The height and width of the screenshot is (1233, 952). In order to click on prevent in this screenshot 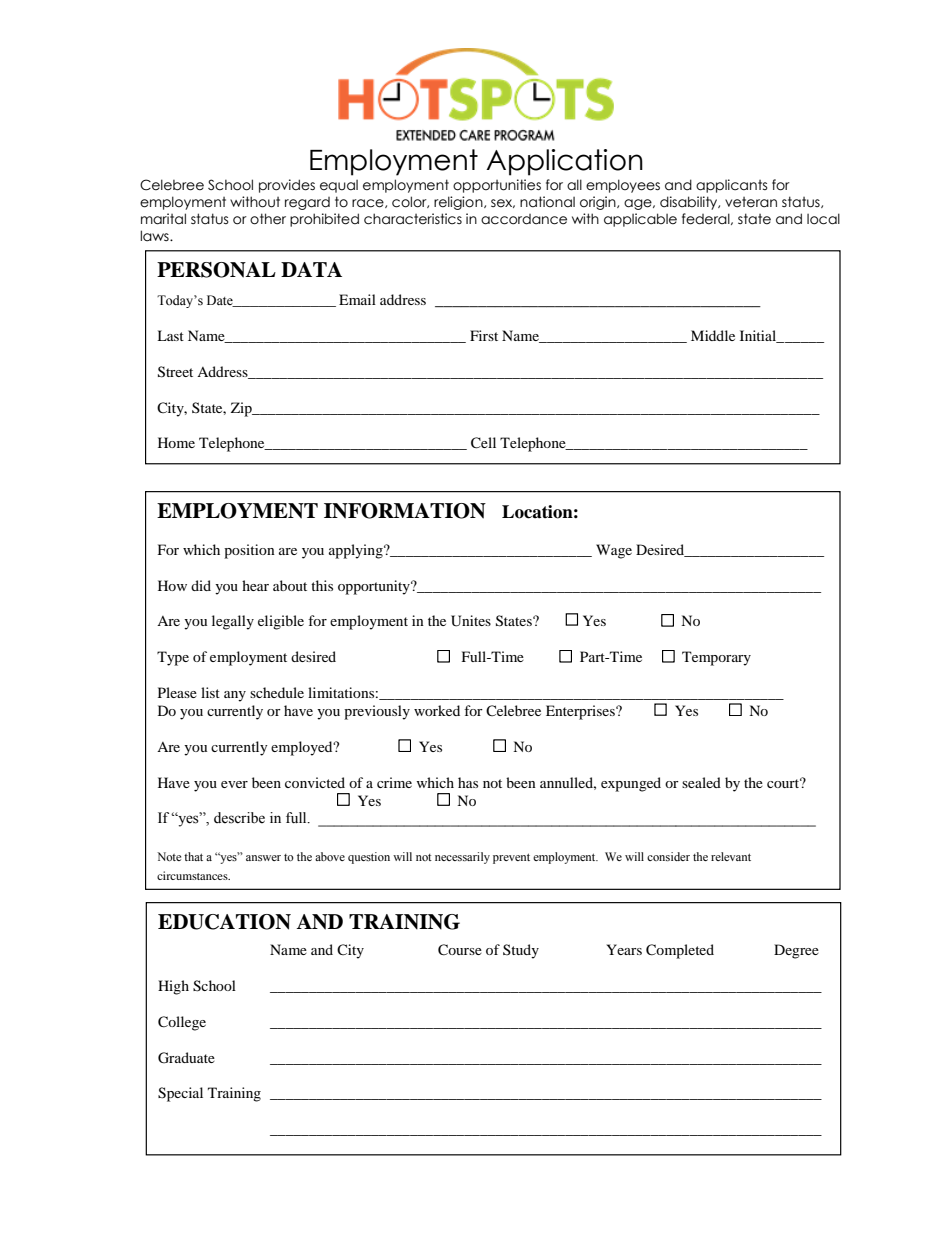, I will do `click(511, 858)`.
